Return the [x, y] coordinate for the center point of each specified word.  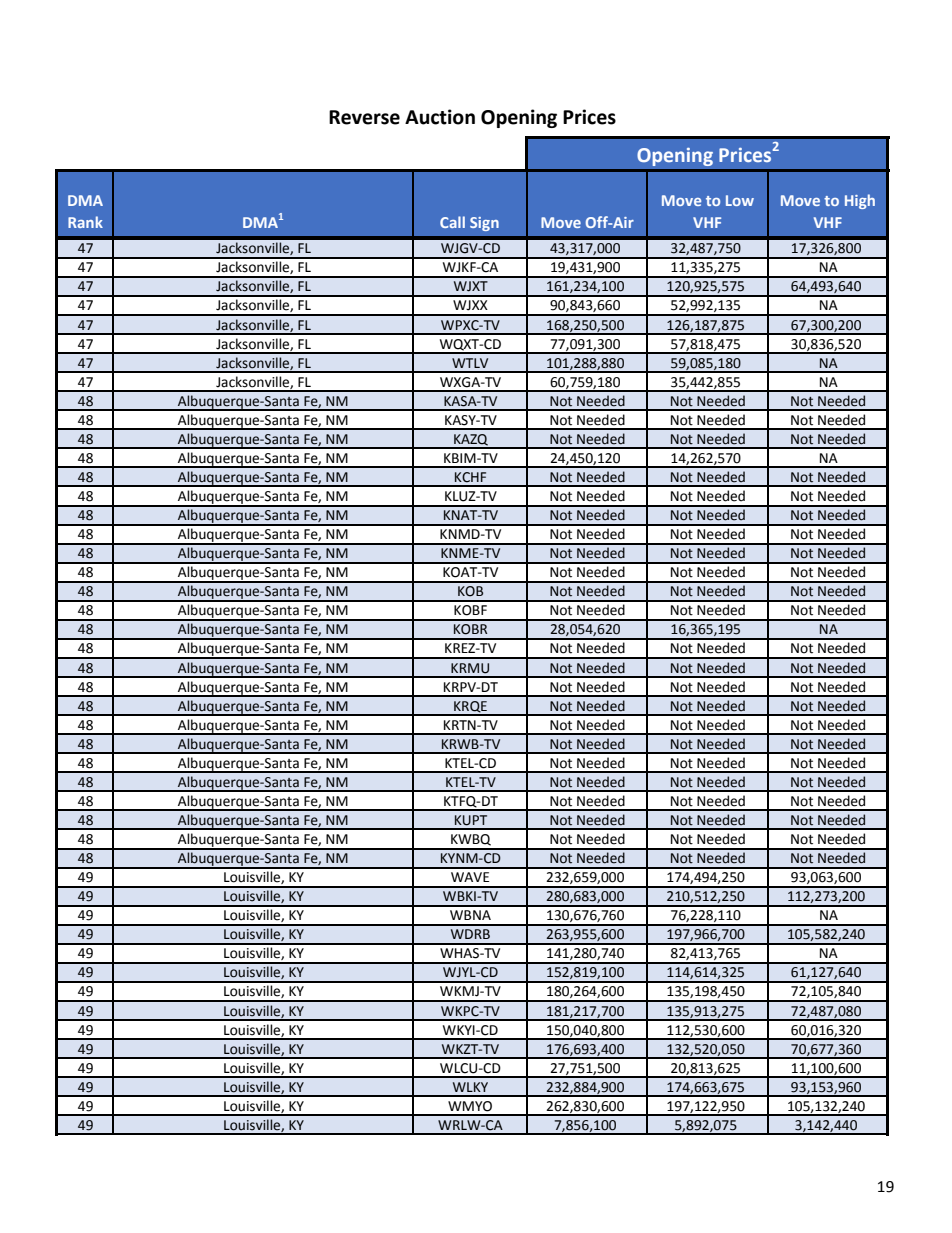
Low [740, 200]
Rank [85, 222]
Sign [484, 224]
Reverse [364, 117]
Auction [440, 117]
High [860, 201]
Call [452, 222]
